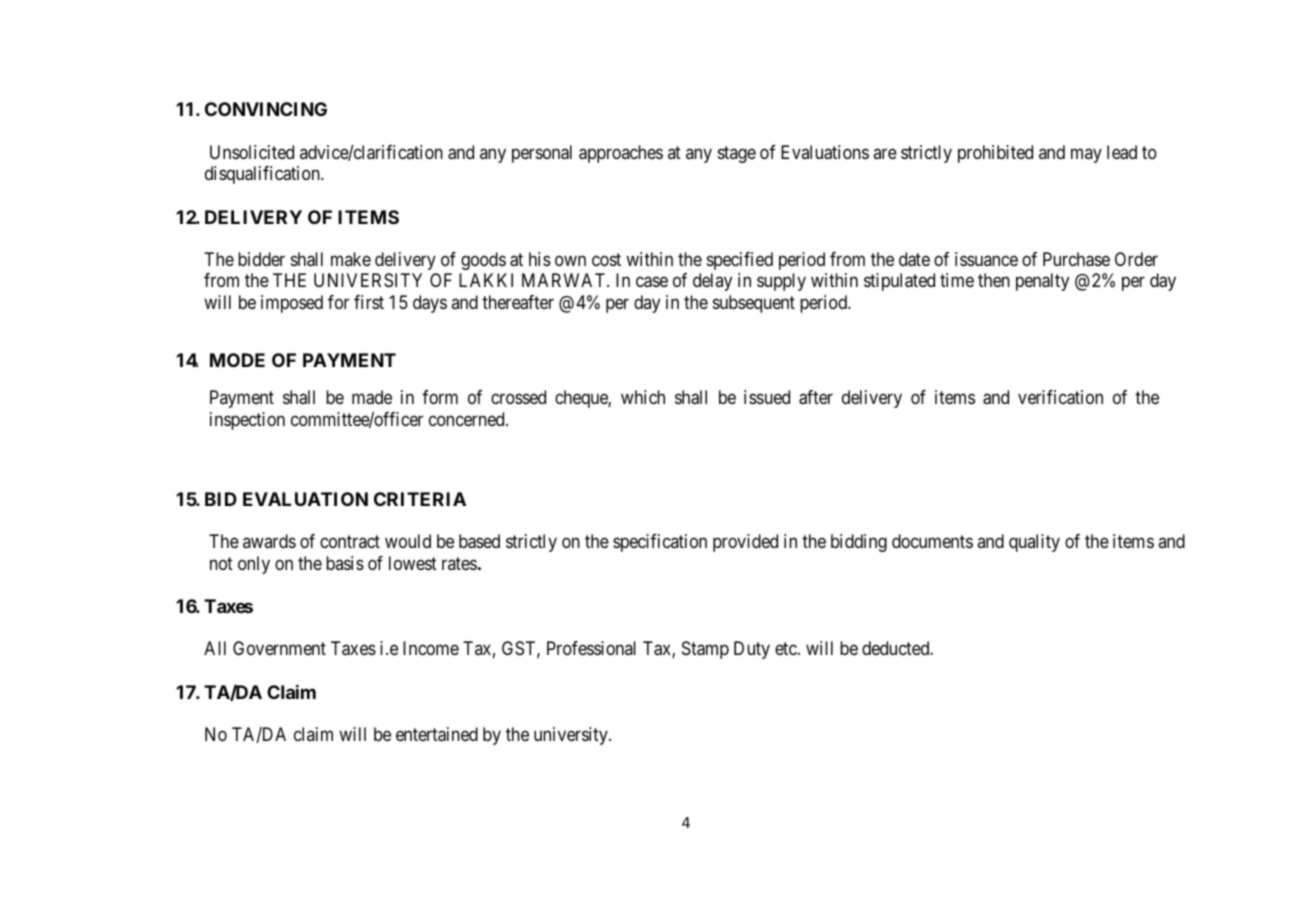 The image size is (1308, 924). I want to click on which, so click(643, 397).
